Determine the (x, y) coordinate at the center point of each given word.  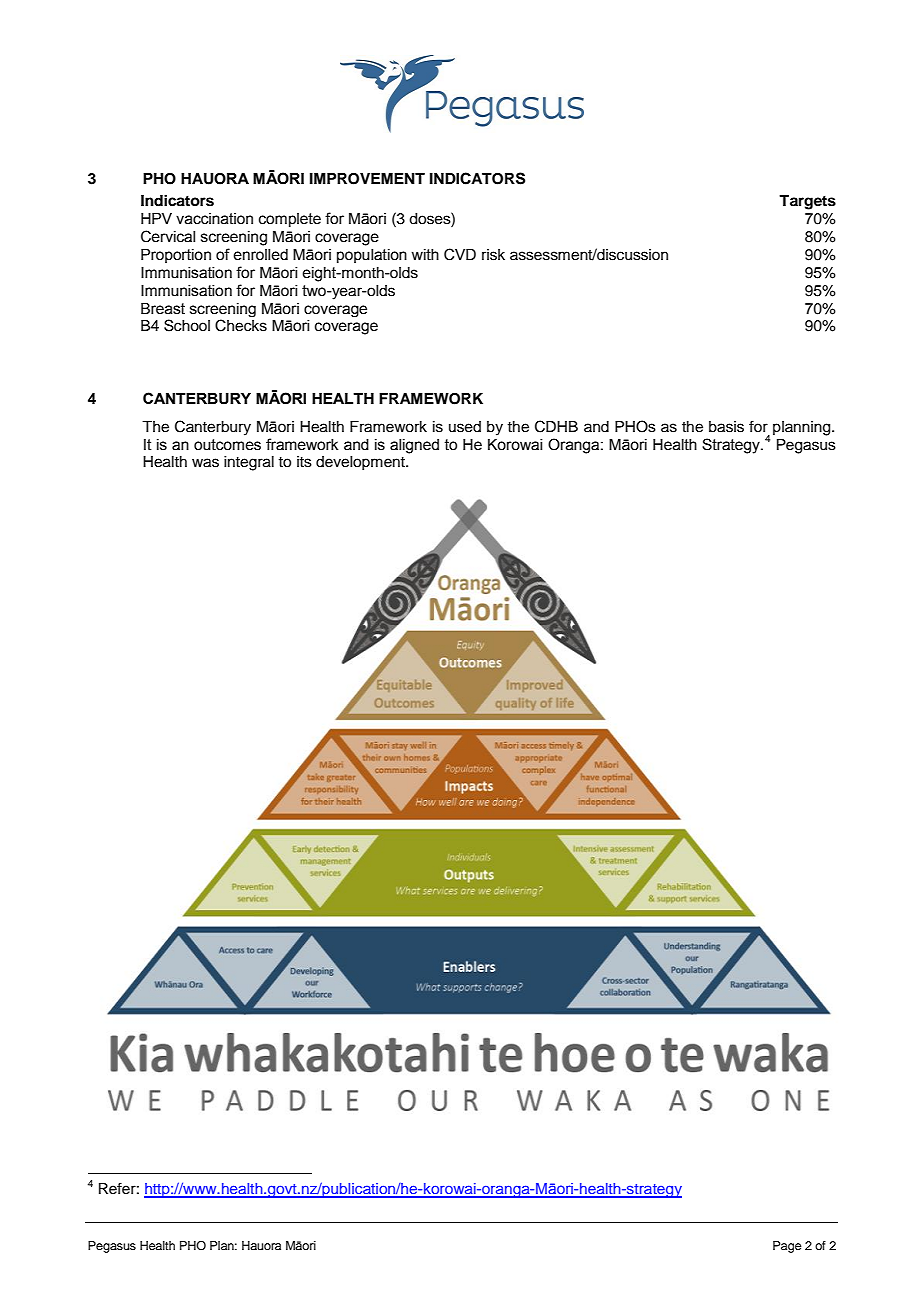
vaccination (214, 219)
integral (249, 463)
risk (493, 255)
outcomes (227, 445)
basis (726, 427)
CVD (460, 254)
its (304, 462)
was (205, 463)
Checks (241, 325)
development (361, 463)
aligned (414, 446)
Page (787, 1247)
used (465, 427)
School (187, 325)
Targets (807, 202)
